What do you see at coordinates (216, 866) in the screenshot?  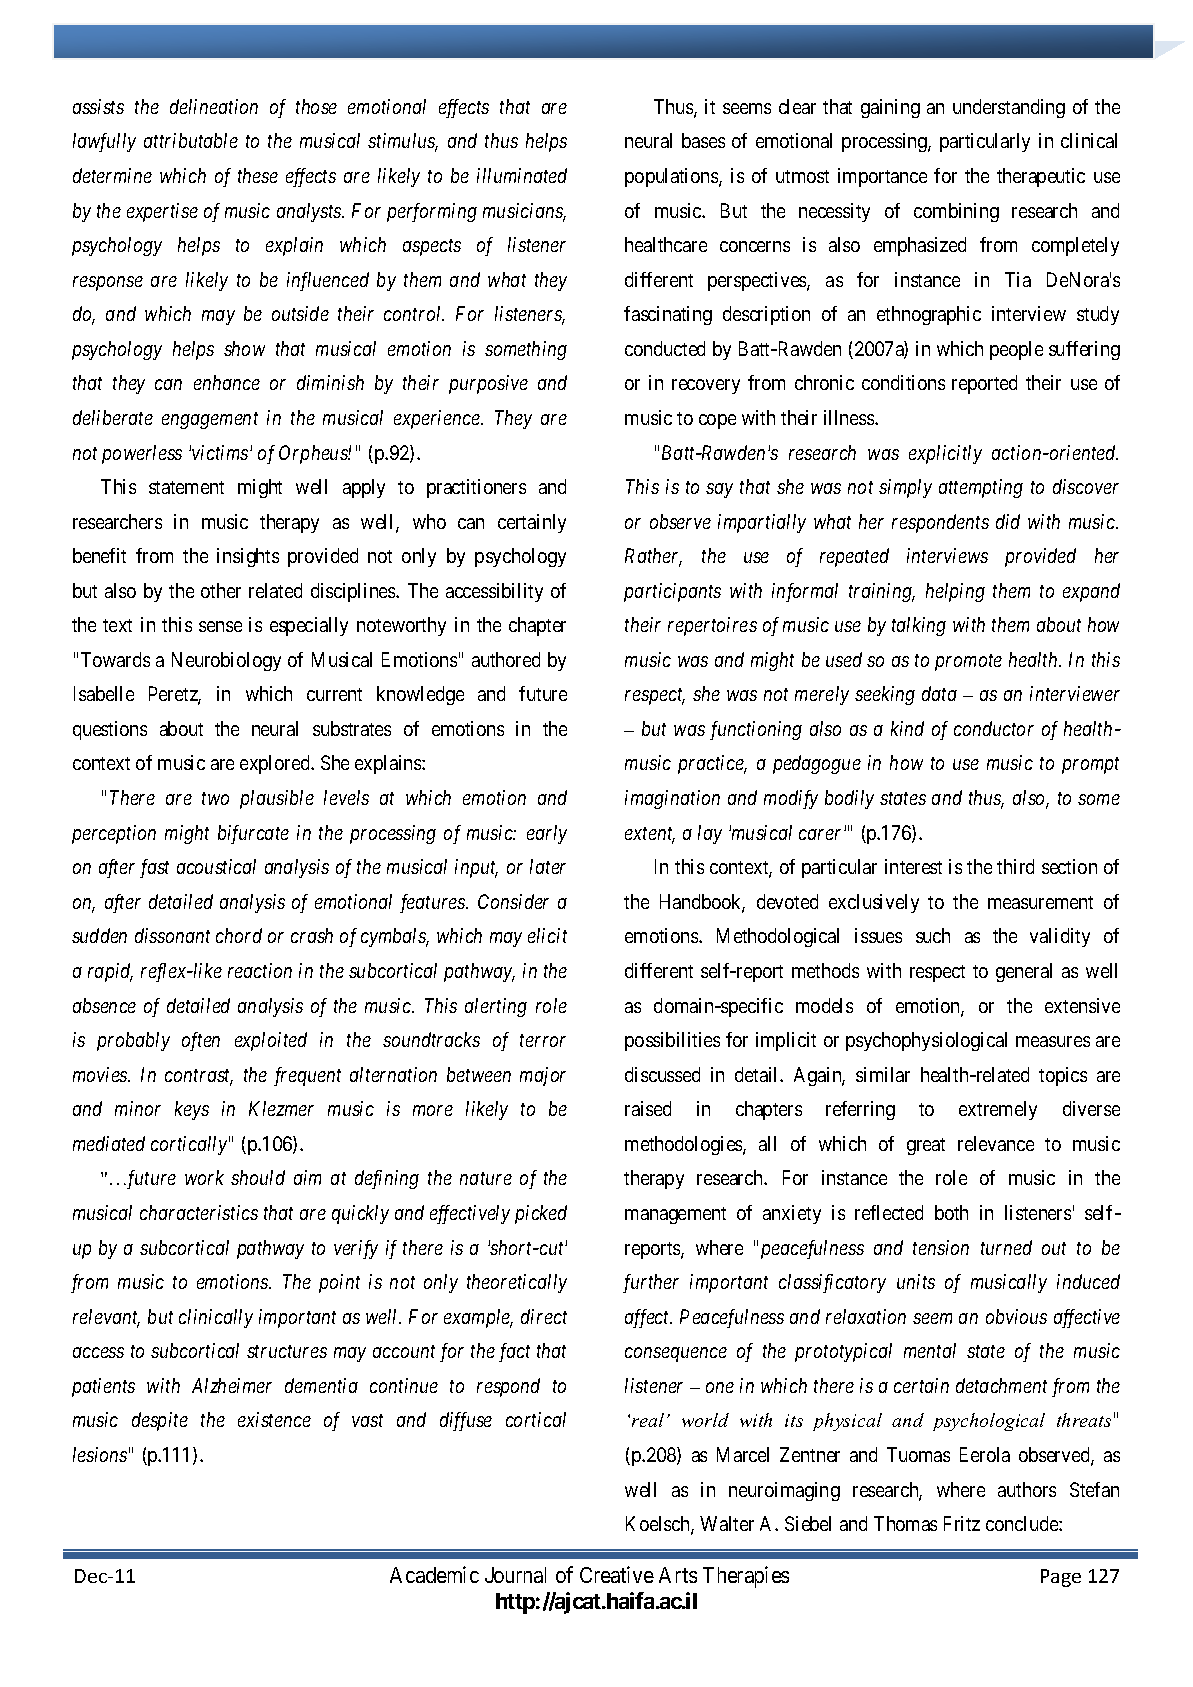 I see `acoustical` at bounding box center [216, 866].
